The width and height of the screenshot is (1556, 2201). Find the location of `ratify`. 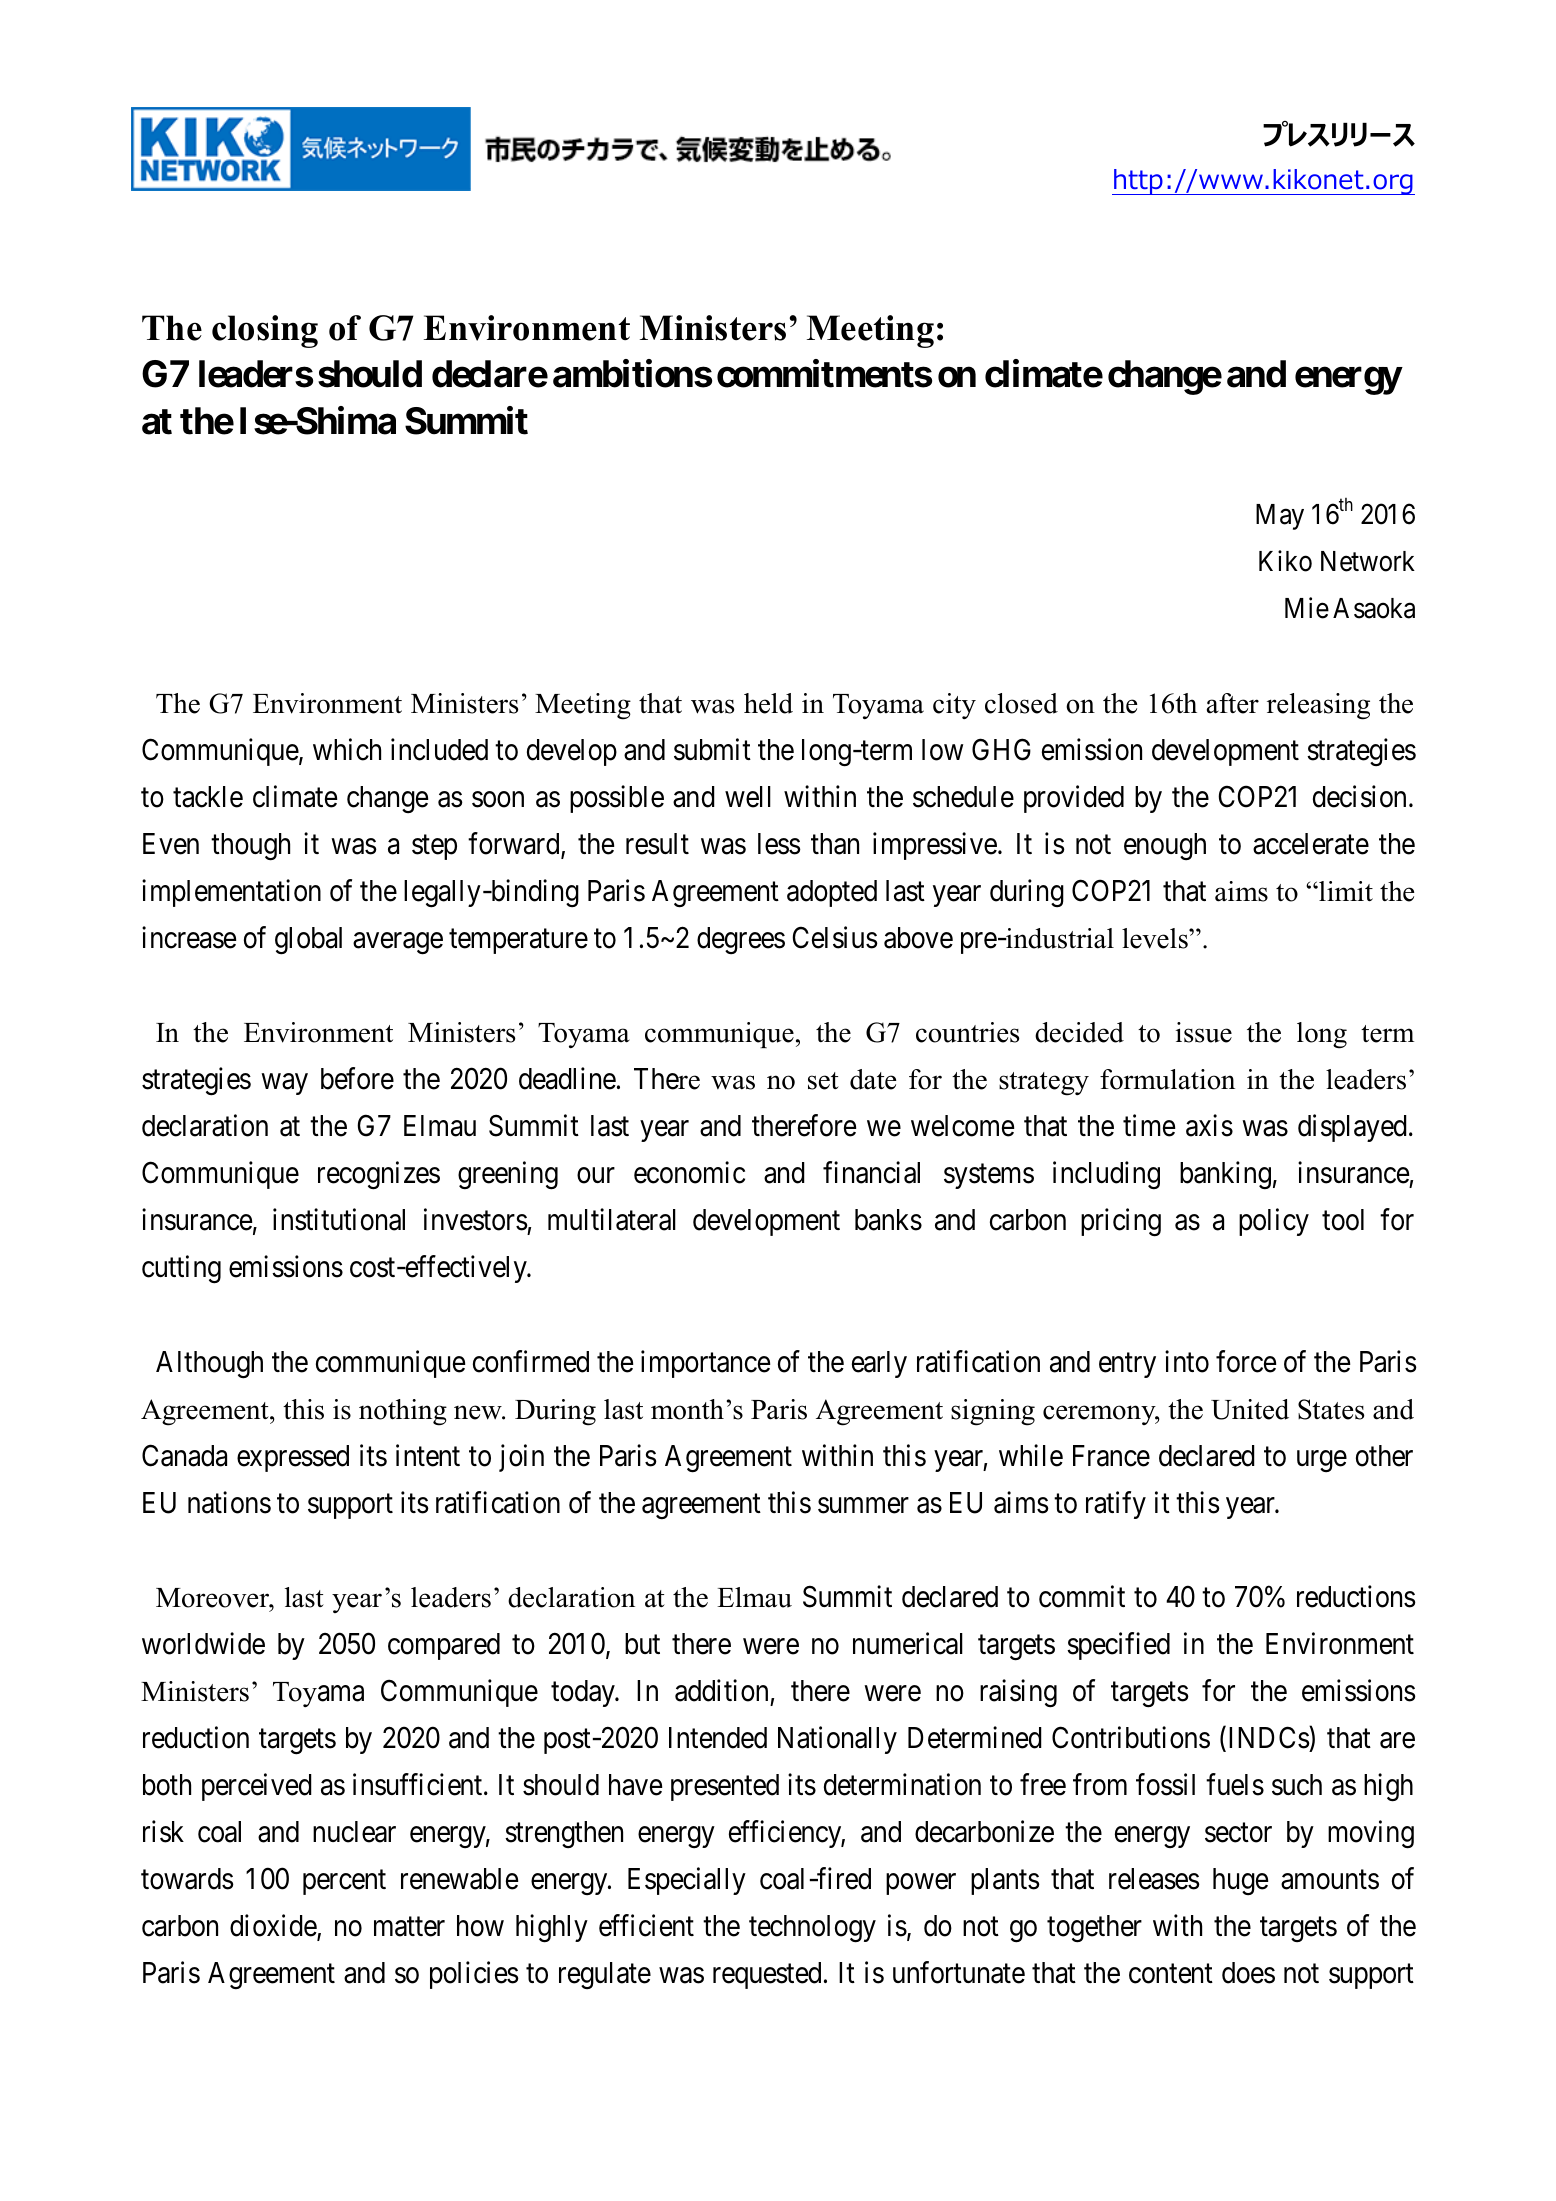

ratify is located at coordinates (1116, 1505).
